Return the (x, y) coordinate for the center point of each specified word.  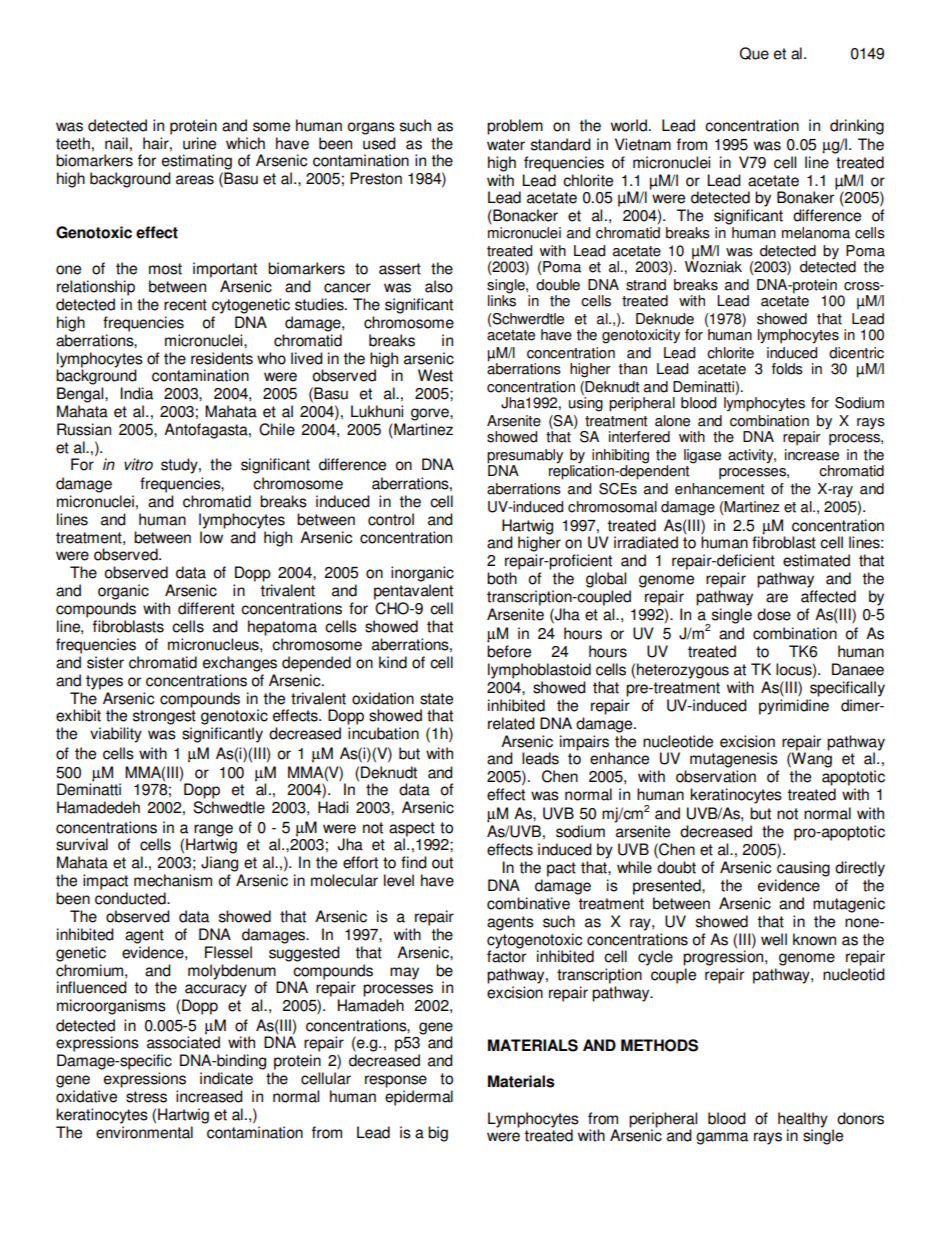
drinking (857, 127)
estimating (197, 162)
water (506, 145)
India (136, 393)
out (442, 863)
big (438, 1134)
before (509, 651)
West (435, 375)
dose (774, 614)
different (206, 608)
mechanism (173, 880)
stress (146, 1097)
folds (787, 369)
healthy (803, 1120)
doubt (676, 867)
